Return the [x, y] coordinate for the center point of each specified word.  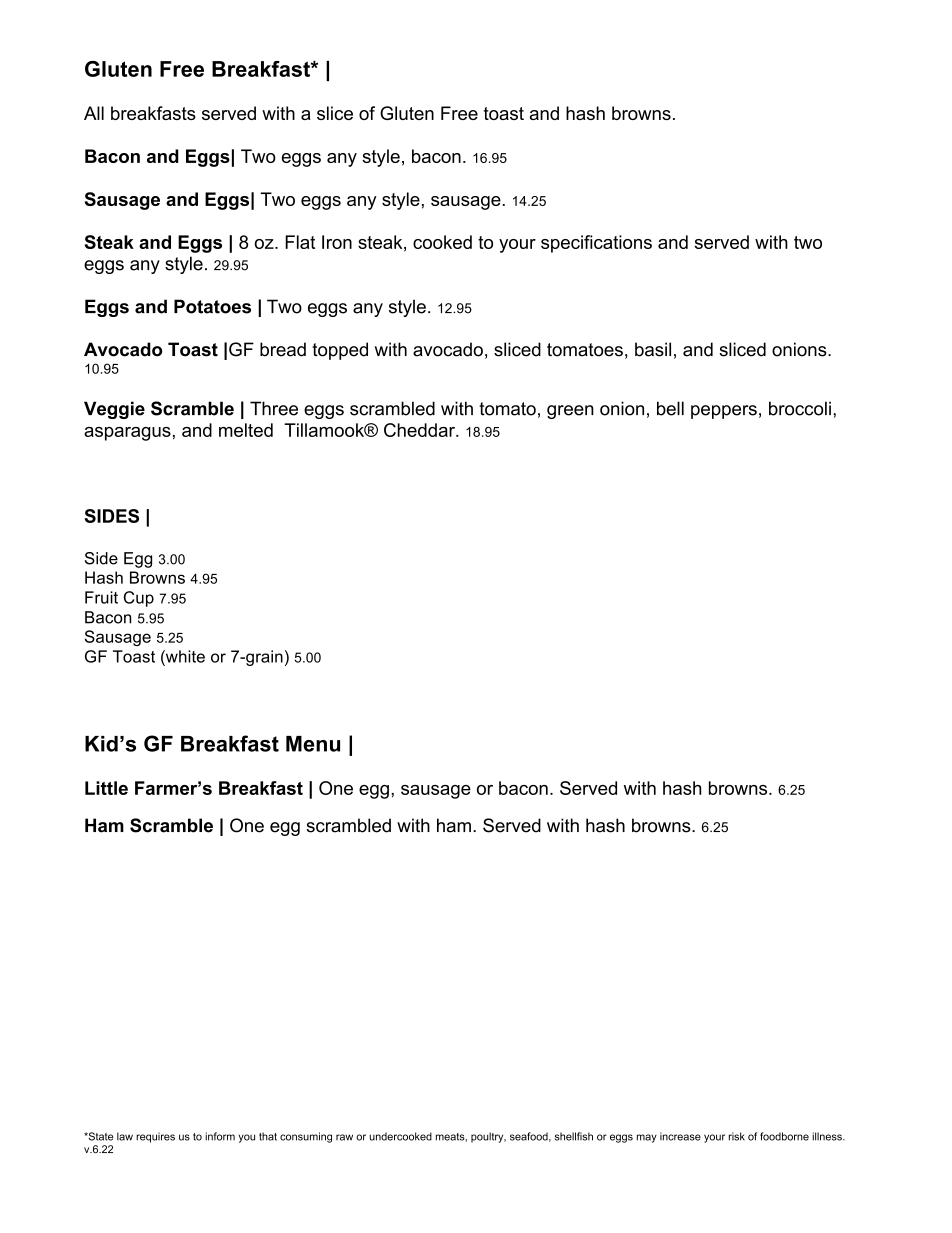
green [570, 412]
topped [340, 351]
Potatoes [212, 306]
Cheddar [420, 430]
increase [680, 1136]
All [94, 113]
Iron [337, 242]
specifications [596, 244]
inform [220, 1136]
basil [653, 349]
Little [106, 788]
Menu [313, 744]
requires [155, 1137]
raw [344, 1137]
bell [670, 408]
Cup [139, 599]
